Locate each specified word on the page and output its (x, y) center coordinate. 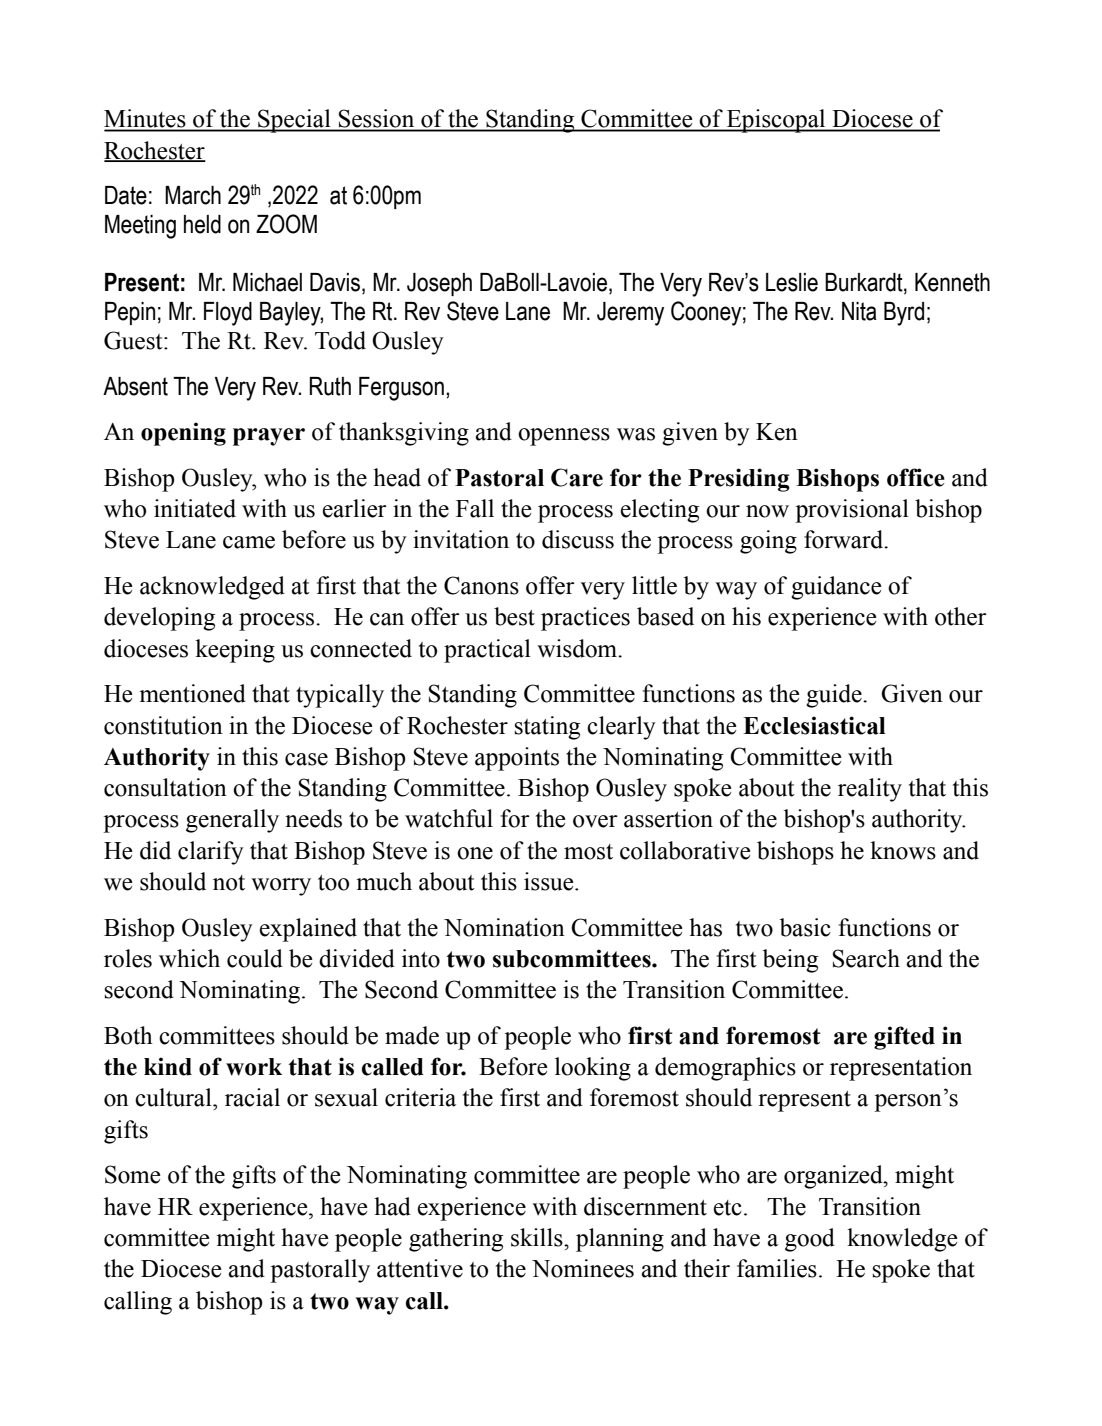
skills (538, 1237)
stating (547, 728)
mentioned (192, 693)
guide (835, 696)
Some (133, 1174)
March (193, 195)
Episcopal (776, 121)
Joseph (439, 284)
